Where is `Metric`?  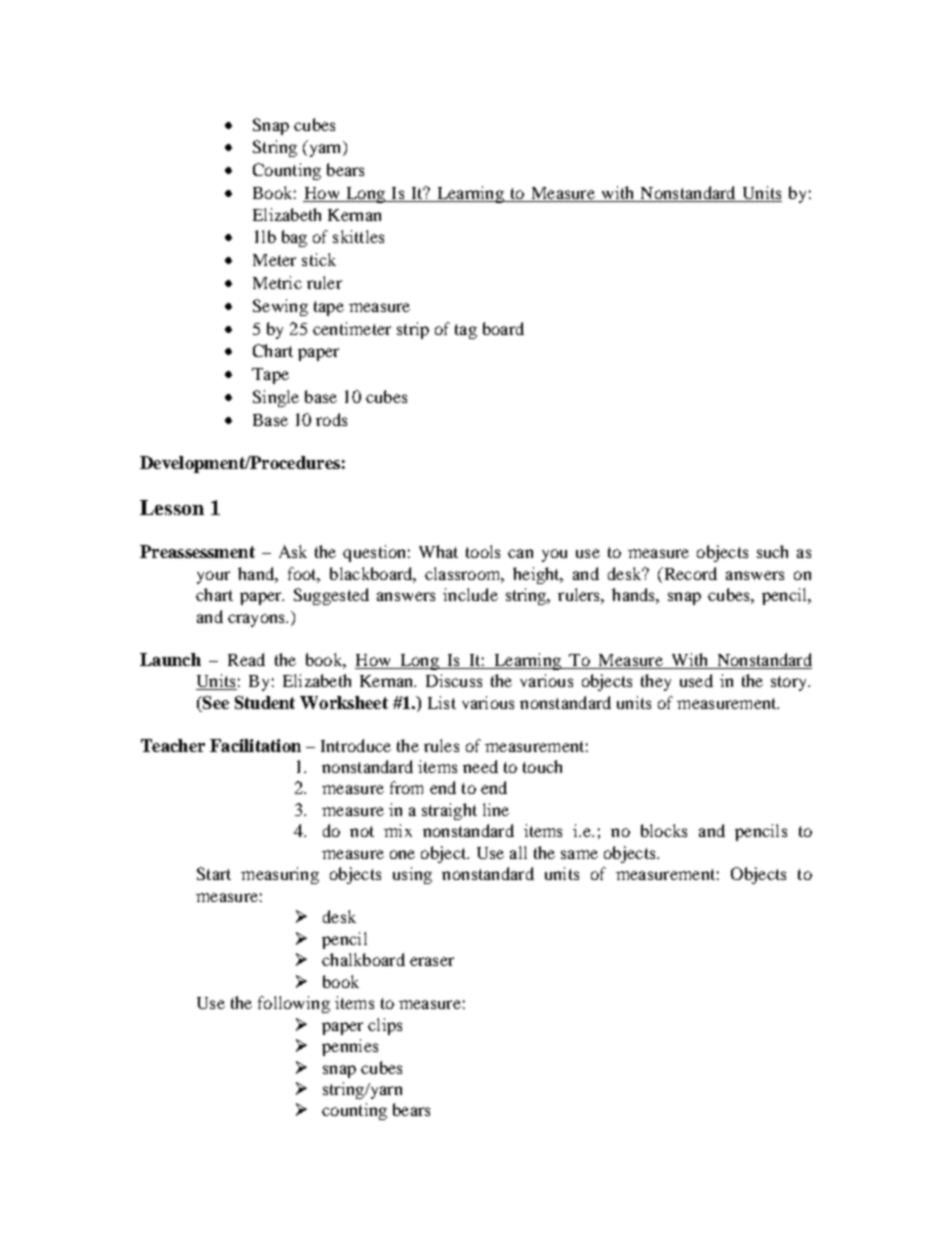 Metric is located at coordinates (277, 282).
